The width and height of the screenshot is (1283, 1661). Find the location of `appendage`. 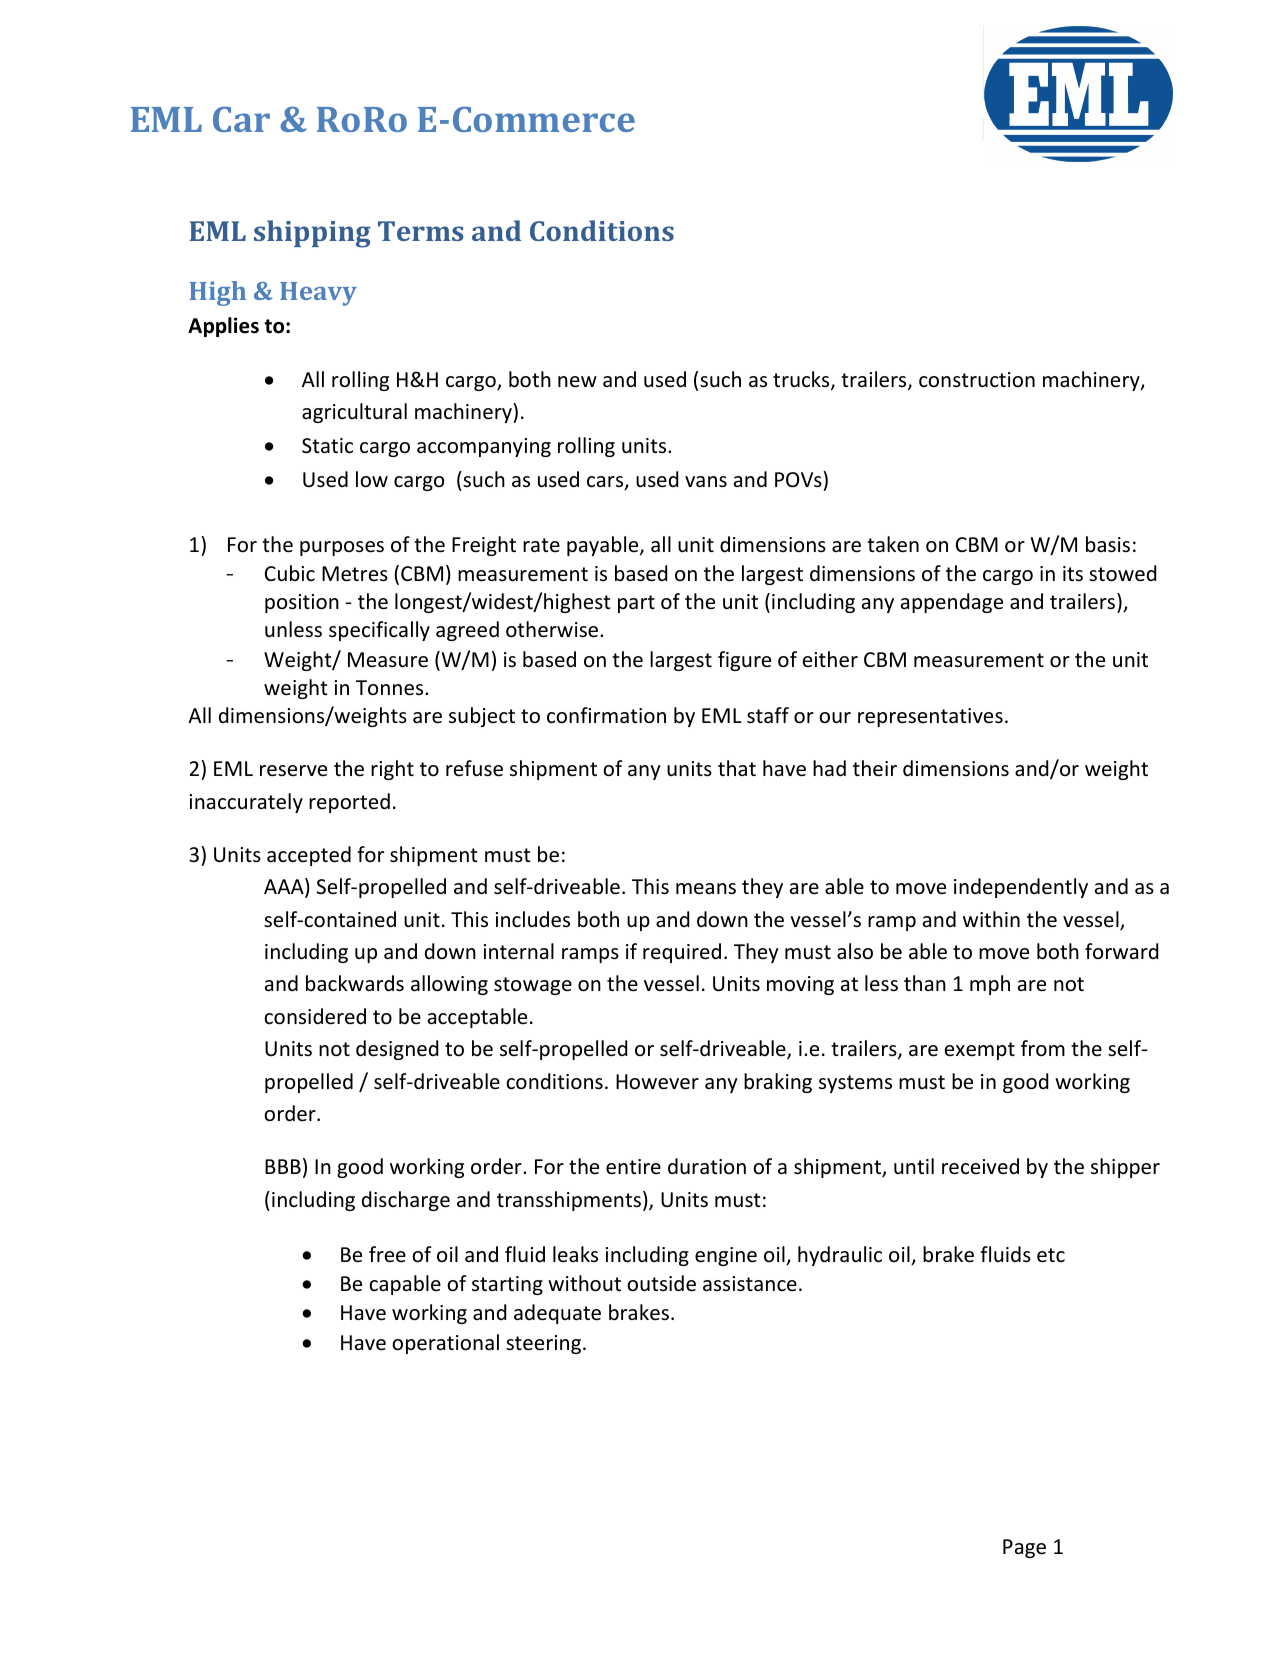

appendage is located at coordinates (952, 603).
